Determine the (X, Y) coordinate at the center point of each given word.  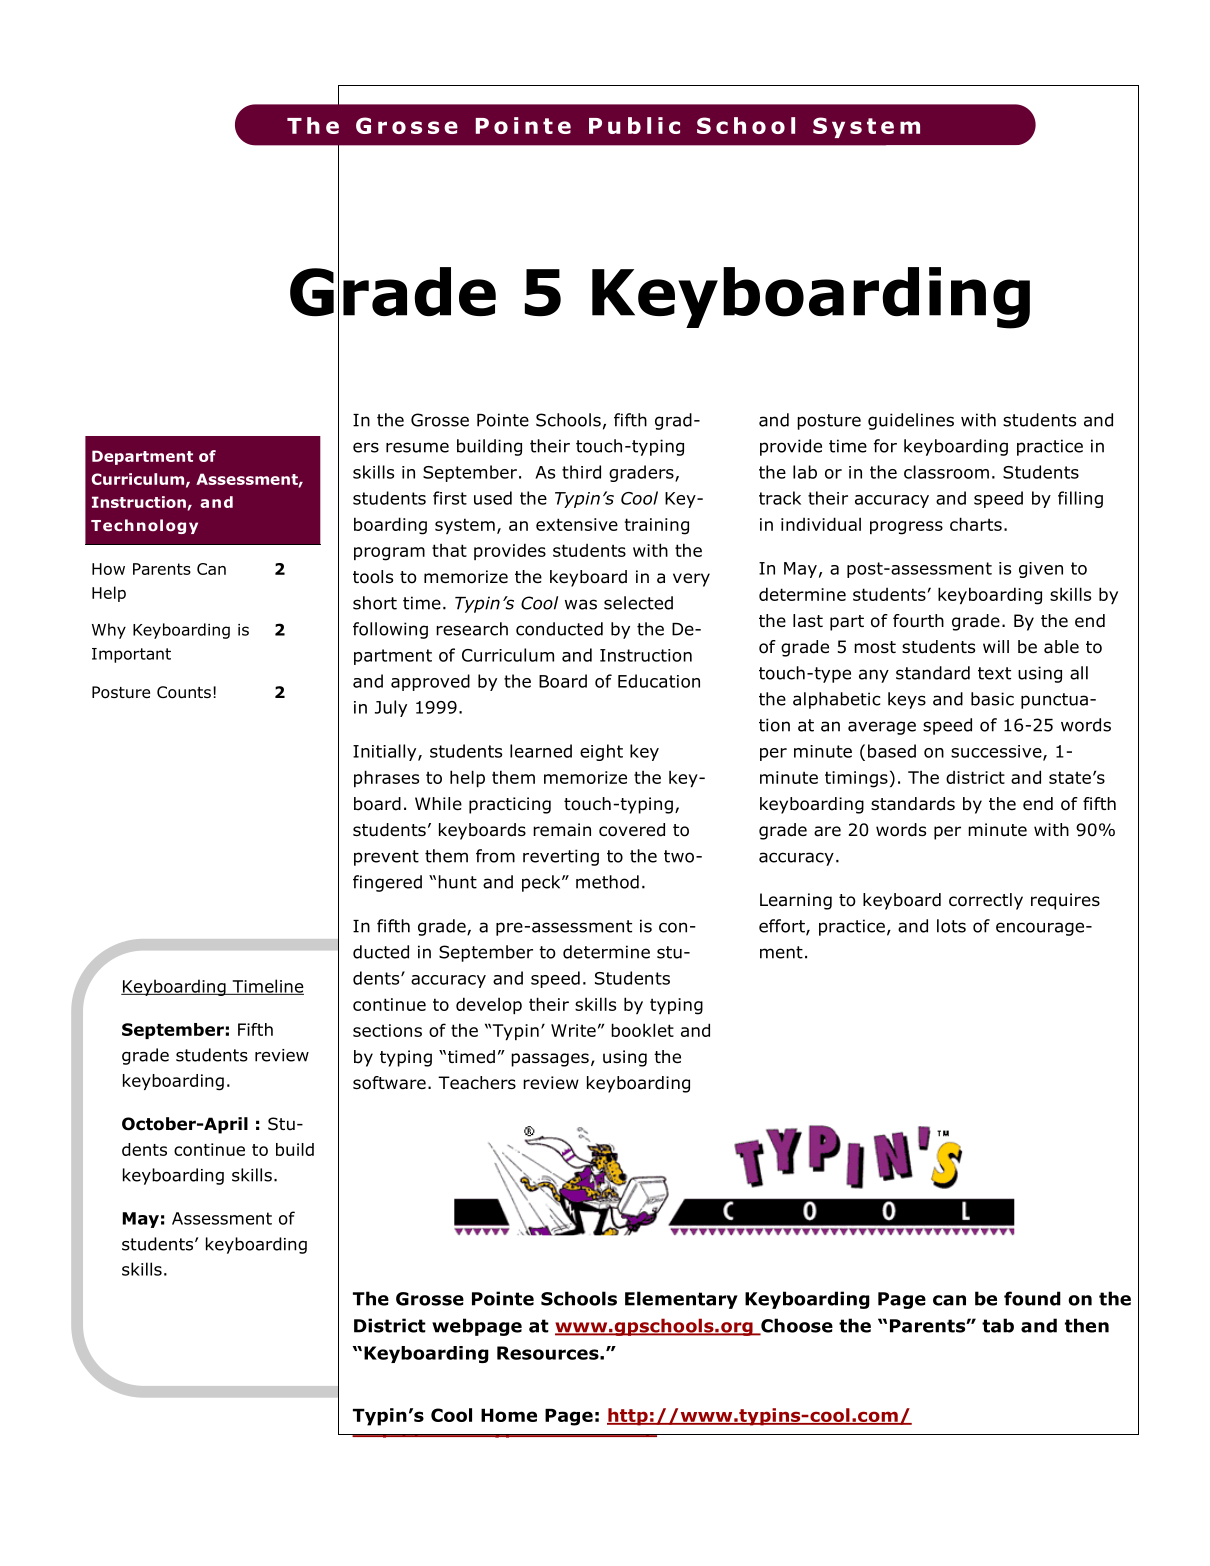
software (389, 1083)
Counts (184, 692)
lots (951, 926)
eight (601, 752)
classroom (946, 472)
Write (573, 1030)
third (581, 472)
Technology (144, 526)
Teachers (477, 1083)
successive (997, 752)
